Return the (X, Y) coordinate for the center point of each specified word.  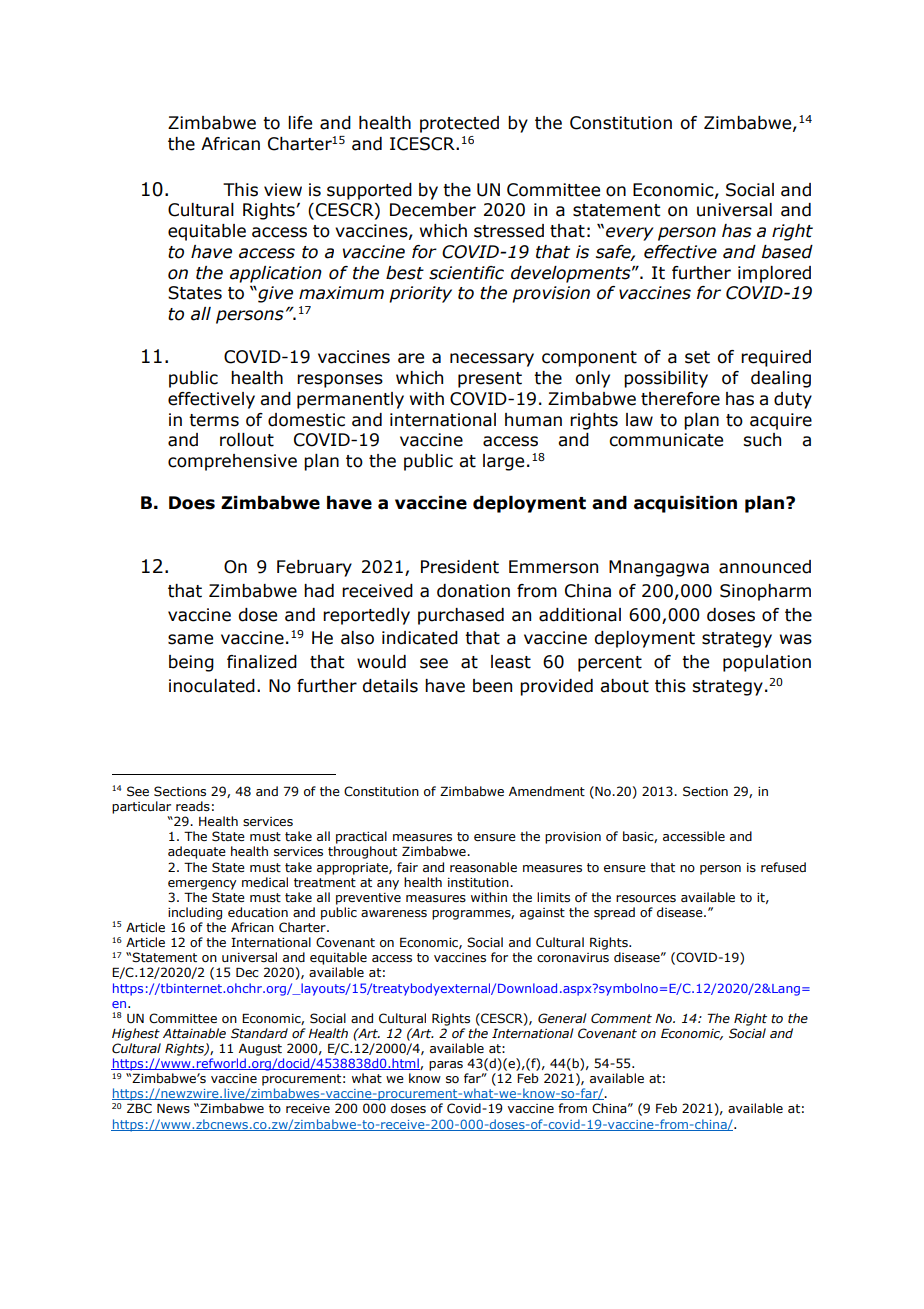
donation (473, 591)
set (697, 357)
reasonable (483, 867)
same (190, 639)
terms (214, 420)
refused (783, 867)
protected (459, 124)
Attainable (194, 1033)
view (283, 190)
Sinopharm (765, 592)
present (490, 380)
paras (446, 1066)
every (630, 234)
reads (193, 806)
